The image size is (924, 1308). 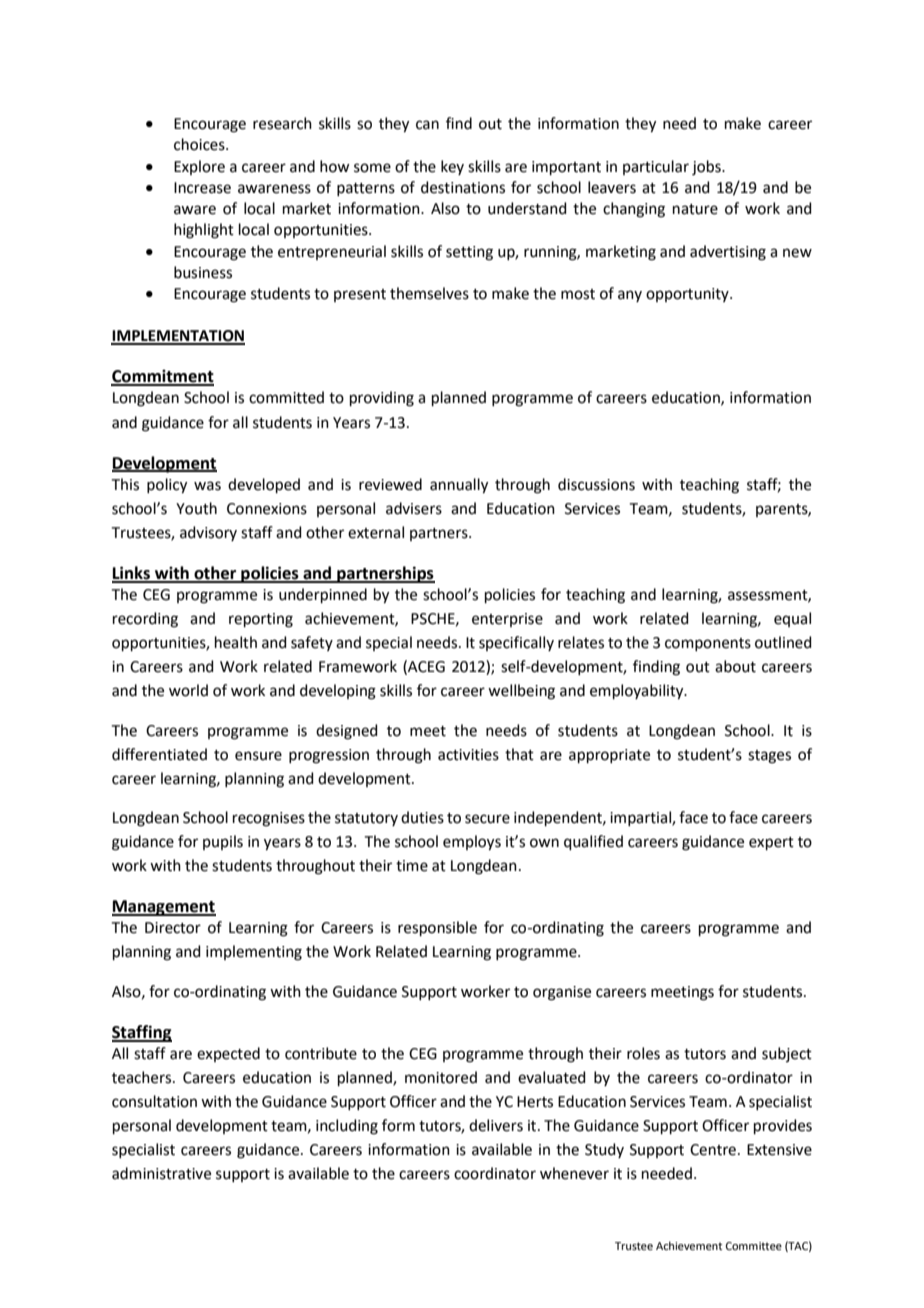 What do you see at coordinates (707, 168) in the screenshot?
I see `jobs` at bounding box center [707, 168].
